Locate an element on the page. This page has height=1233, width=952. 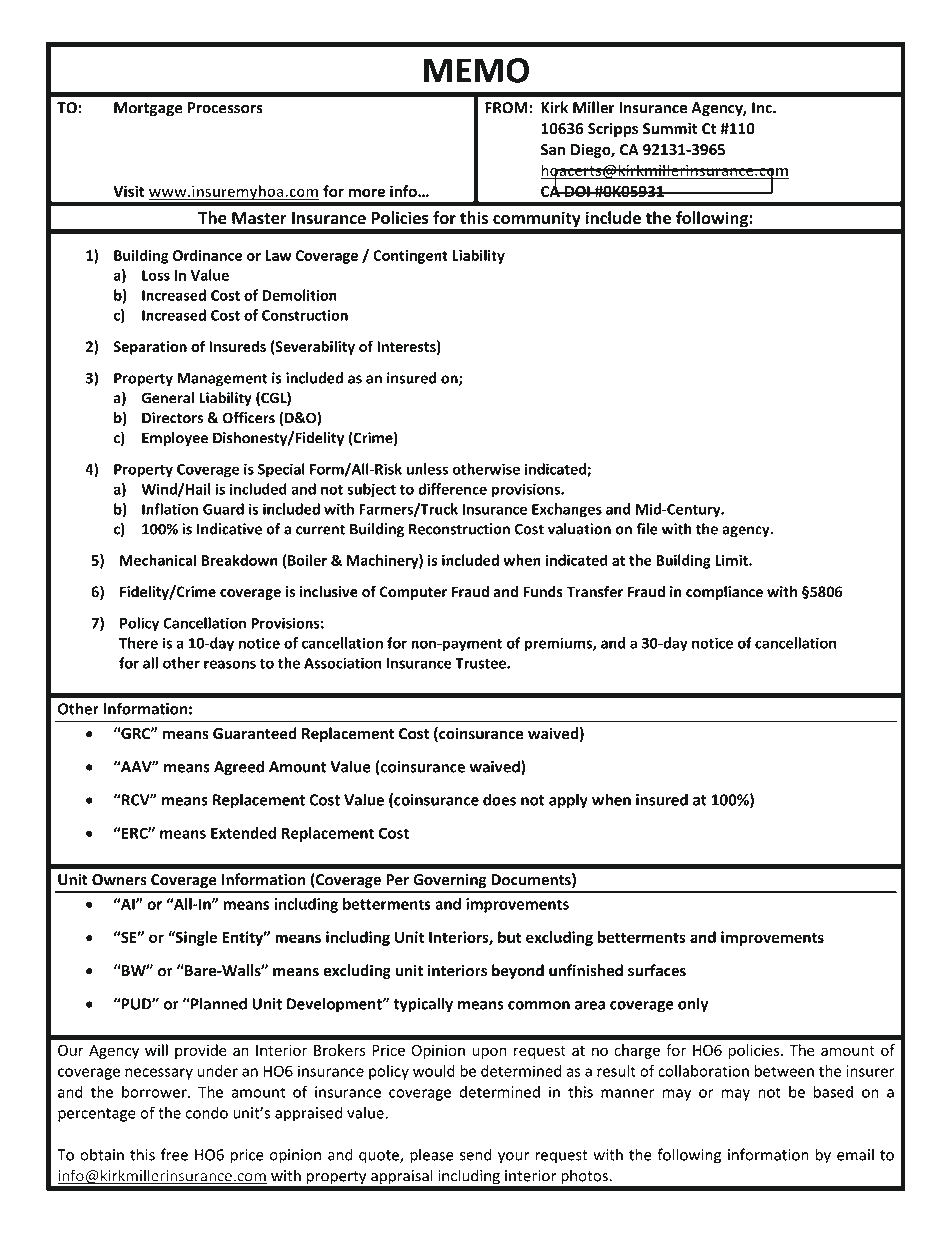
Separation is located at coordinates (150, 348).
